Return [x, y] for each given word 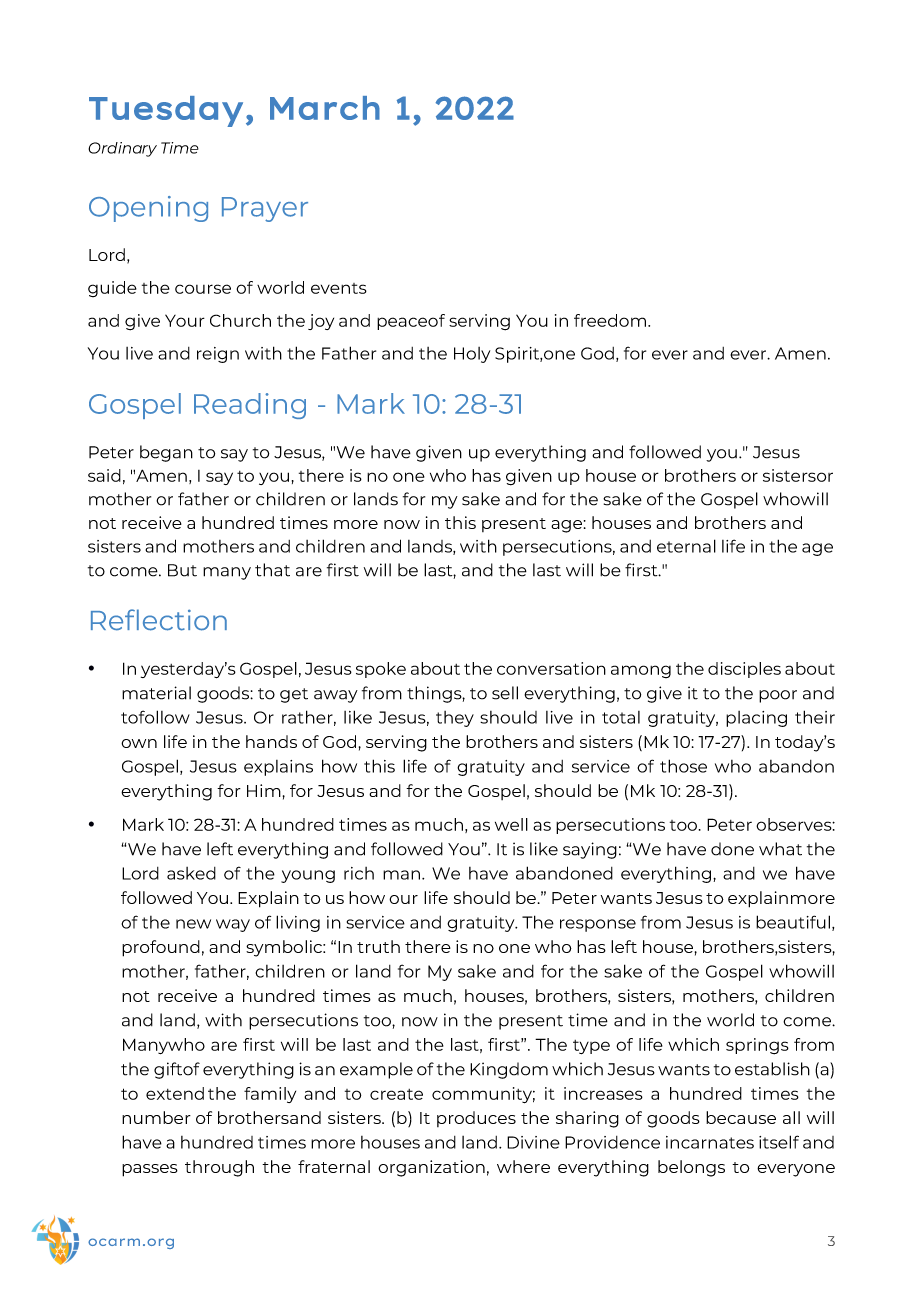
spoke [381, 670]
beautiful [794, 923]
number [156, 1117]
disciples [744, 670]
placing [756, 719]
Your [185, 320]
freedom [611, 320]
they [455, 719]
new [193, 924]
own [139, 743]
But [182, 570]
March [325, 108]
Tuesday [166, 111]
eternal [686, 546]
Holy [472, 355]
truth [378, 946]
